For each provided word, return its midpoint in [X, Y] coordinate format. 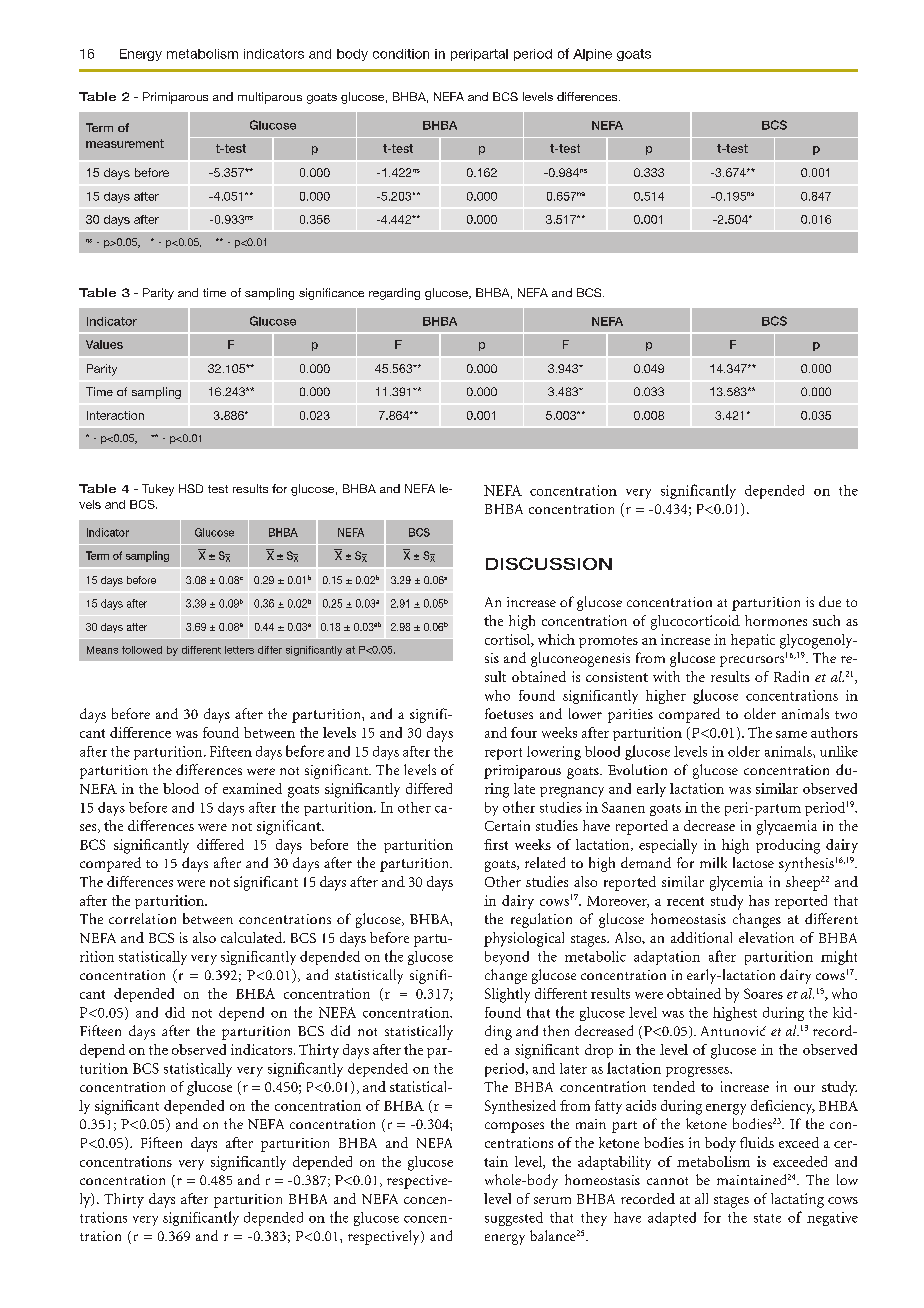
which [556, 639]
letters [239, 650]
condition [401, 54]
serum [552, 1200]
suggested [514, 1219]
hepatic [753, 641]
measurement [125, 143]
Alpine [592, 55]
